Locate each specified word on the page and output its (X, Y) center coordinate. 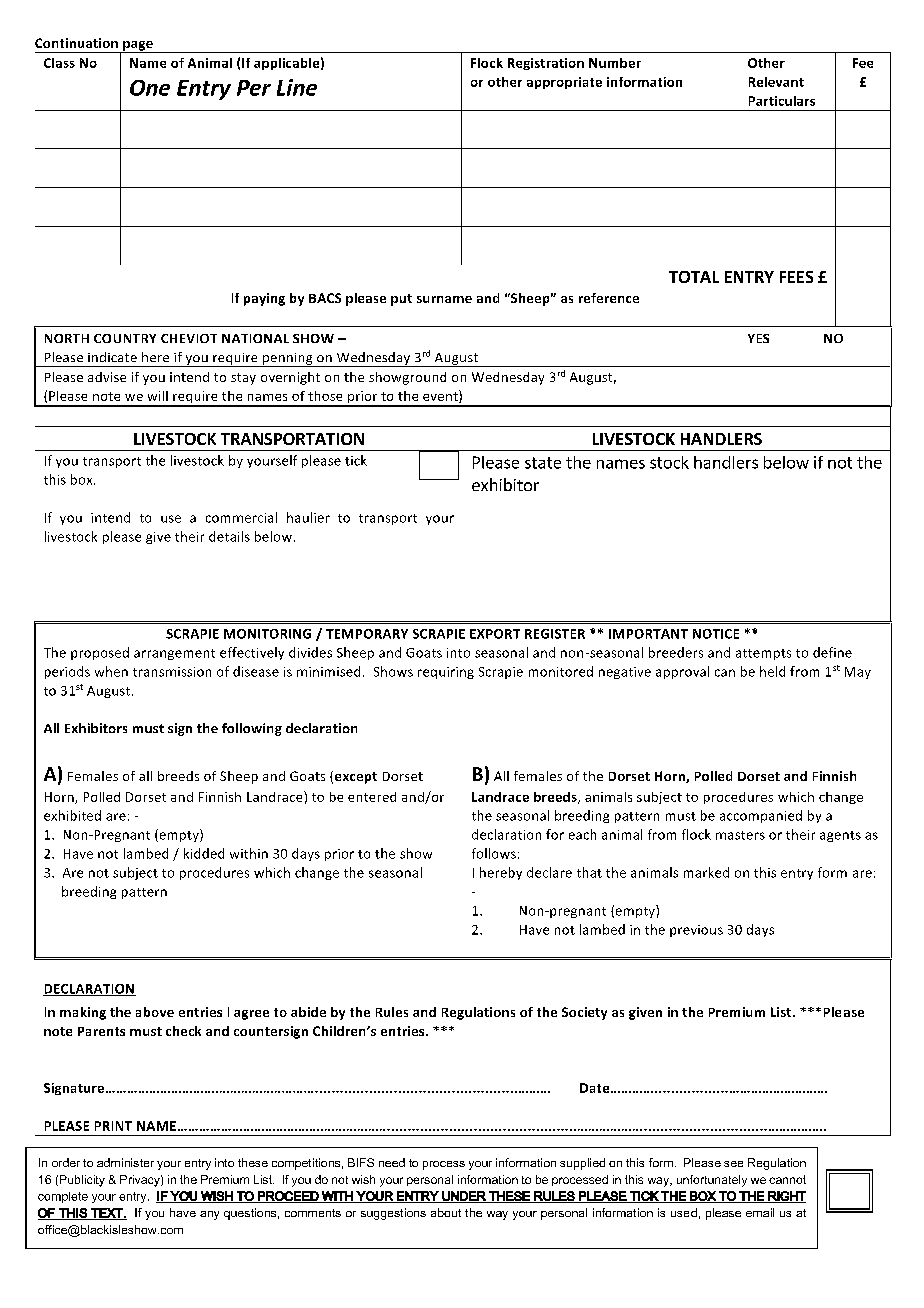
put (401, 300)
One (150, 88)
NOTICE (716, 634)
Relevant (776, 82)
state (543, 463)
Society (584, 1013)
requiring (446, 673)
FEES (796, 277)
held (772, 671)
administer (125, 1162)
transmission (172, 672)
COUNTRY (125, 338)
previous (696, 931)
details (229, 536)
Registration (546, 64)
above (155, 1012)
